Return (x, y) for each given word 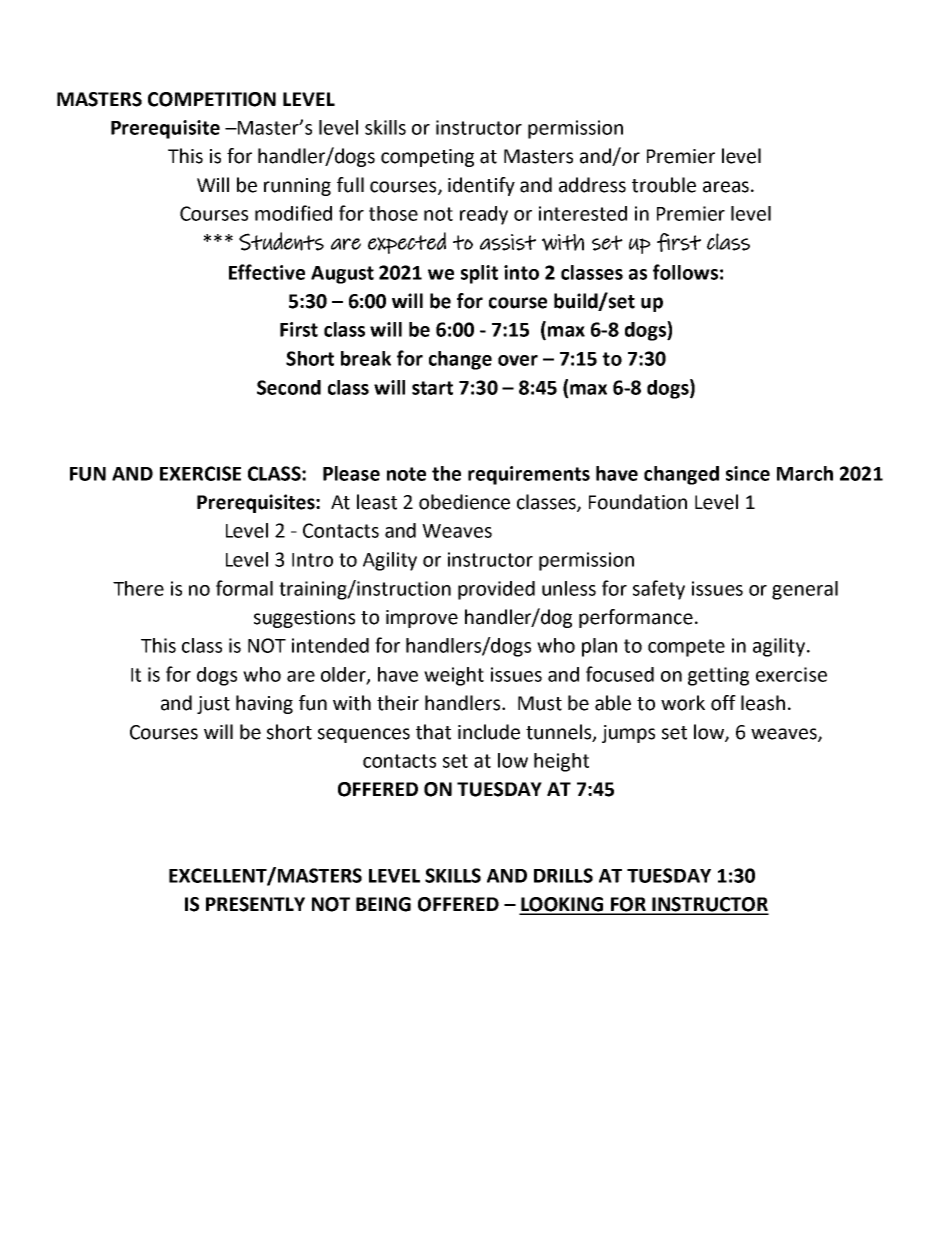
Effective (267, 272)
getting (718, 676)
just (213, 705)
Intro (312, 560)
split (479, 274)
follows (685, 272)
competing (427, 158)
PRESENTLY (255, 904)
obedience (464, 502)
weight (454, 676)
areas (726, 187)
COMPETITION (212, 99)
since (748, 473)
